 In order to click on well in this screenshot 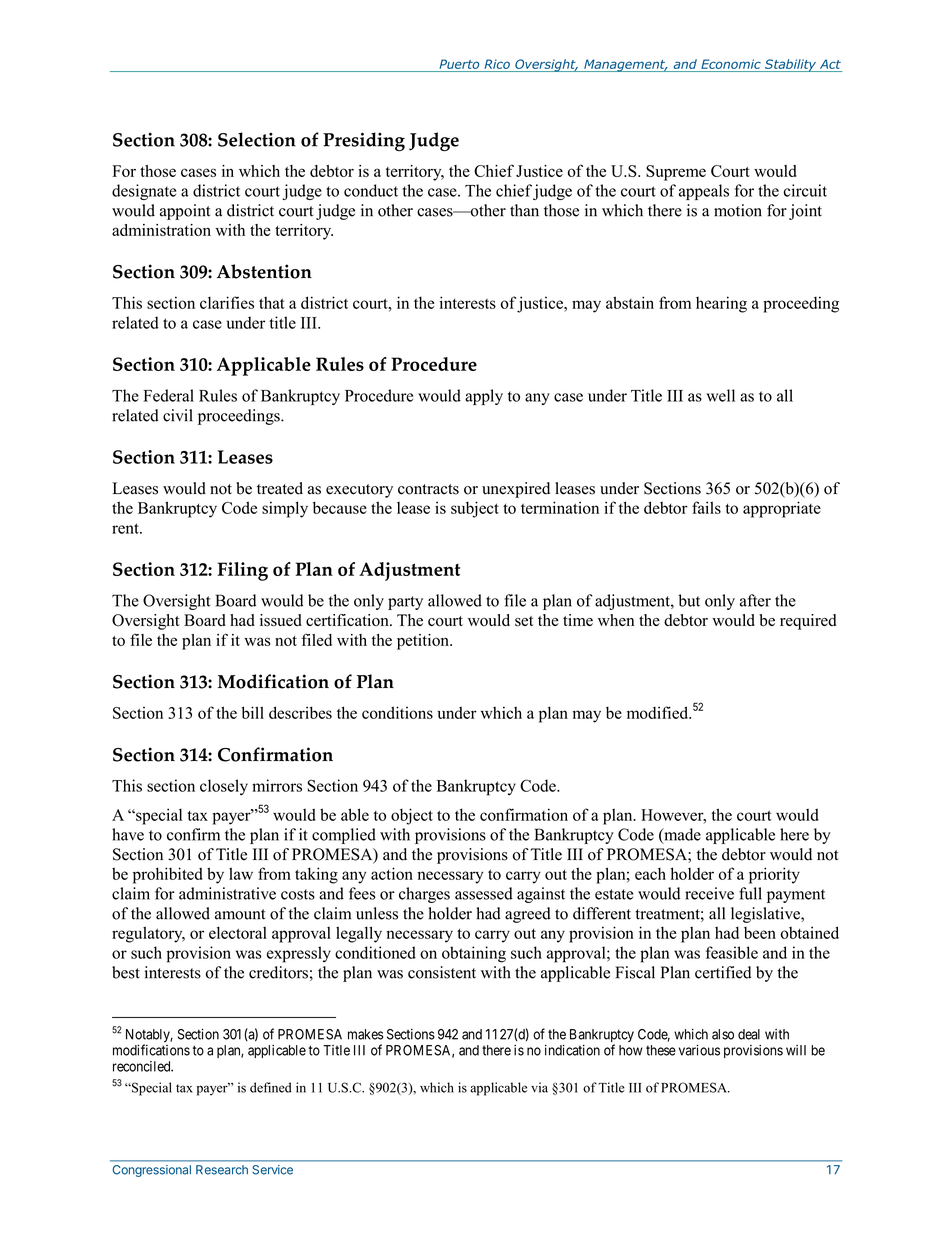, I will do `click(720, 395)`.
